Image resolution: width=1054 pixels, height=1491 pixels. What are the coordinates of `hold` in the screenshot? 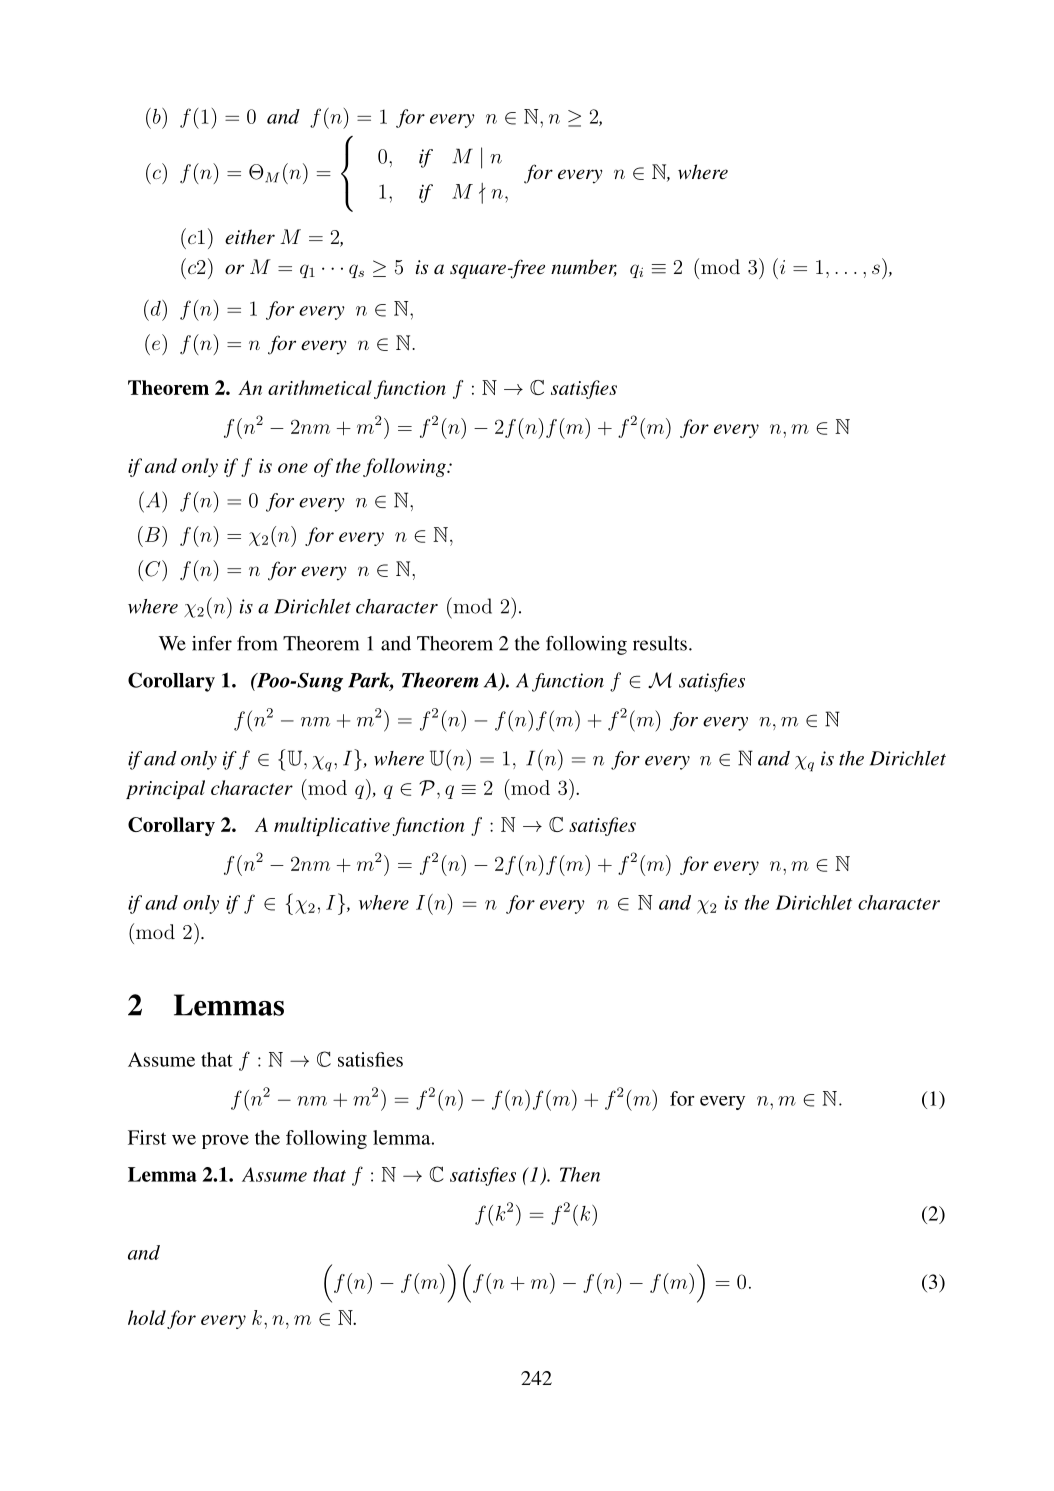 It's located at (147, 1317).
